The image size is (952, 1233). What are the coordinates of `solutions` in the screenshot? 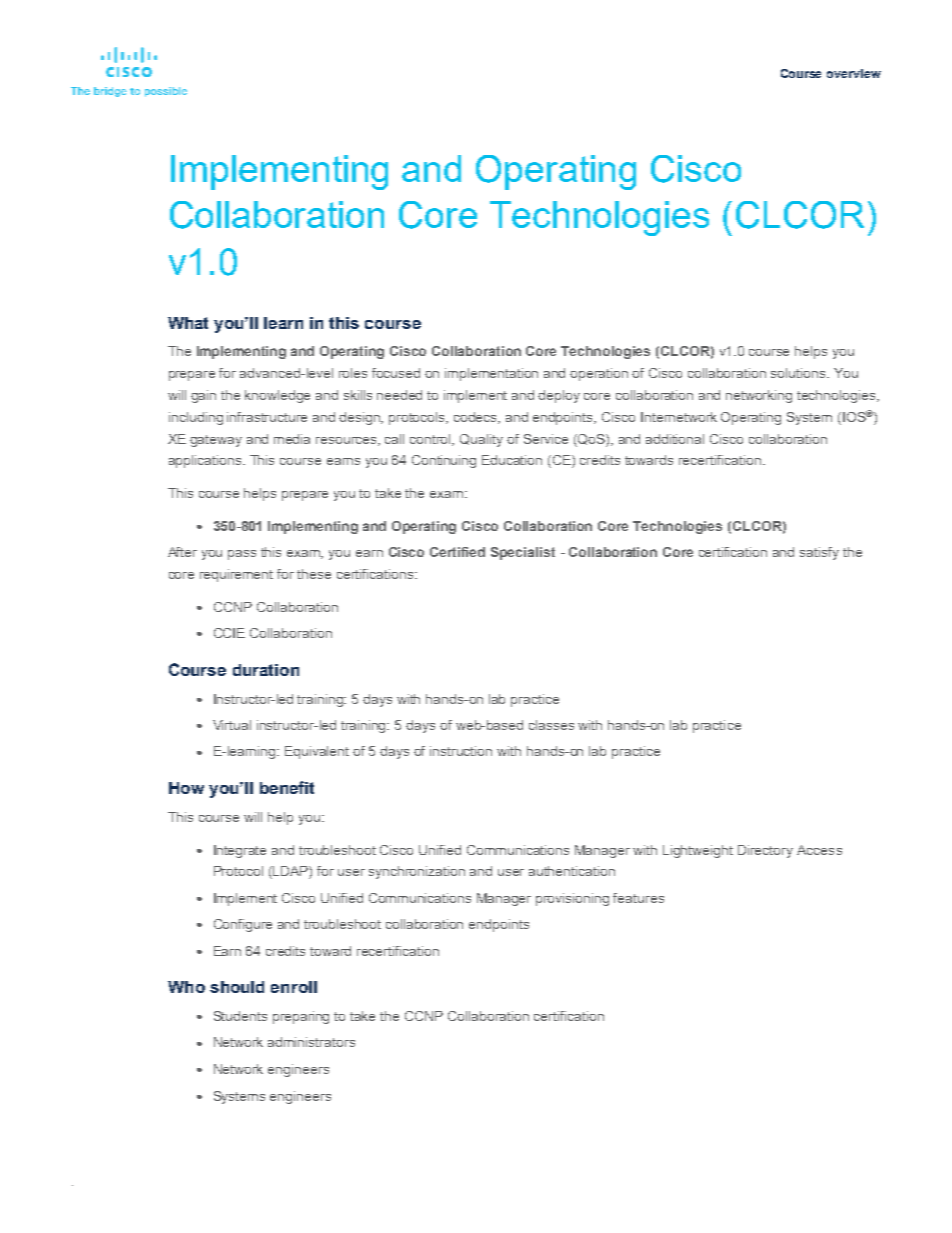 It's located at (799, 373).
